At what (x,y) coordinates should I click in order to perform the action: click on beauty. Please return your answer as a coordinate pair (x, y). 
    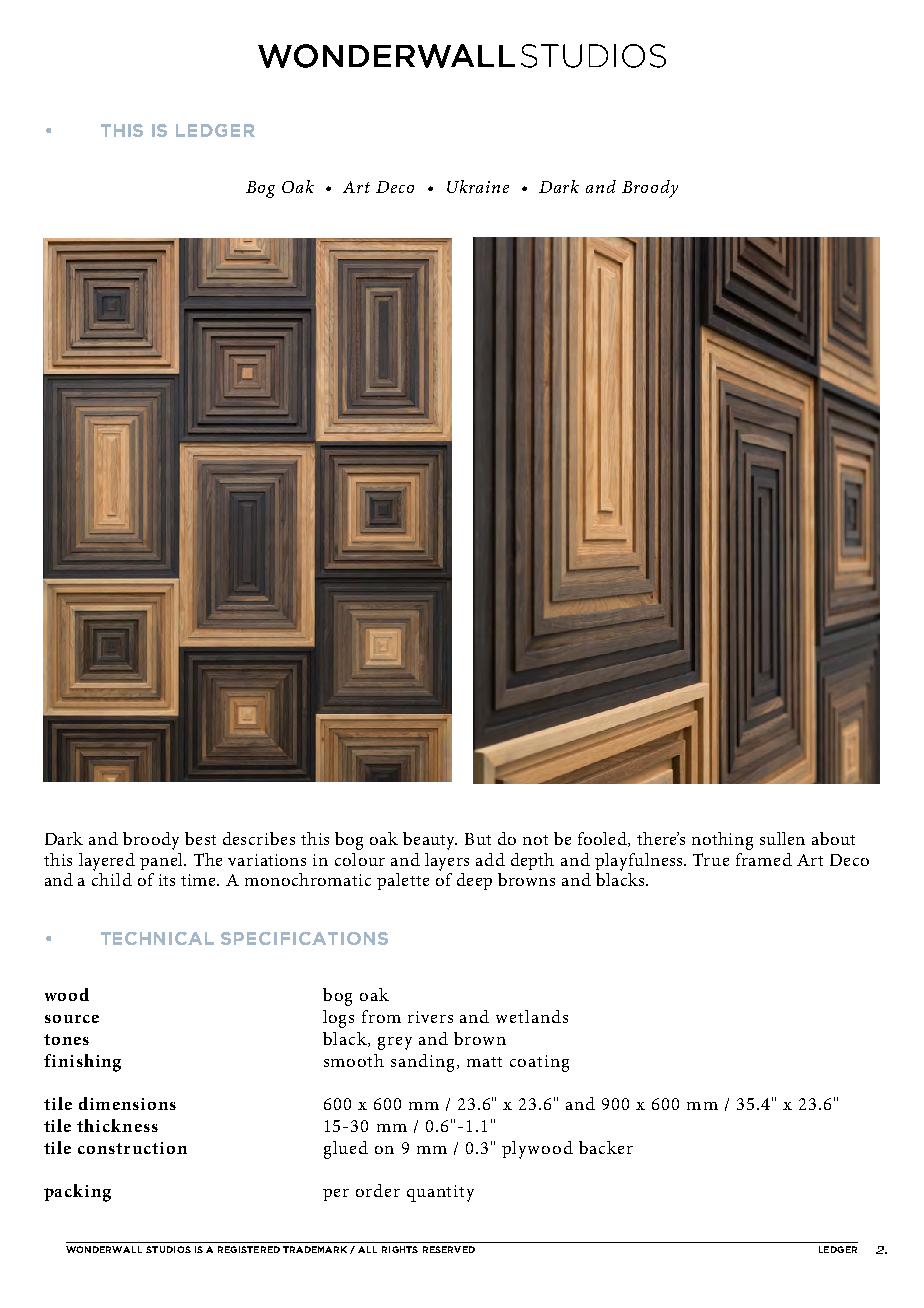
    Looking at the image, I should click on (430, 841).
